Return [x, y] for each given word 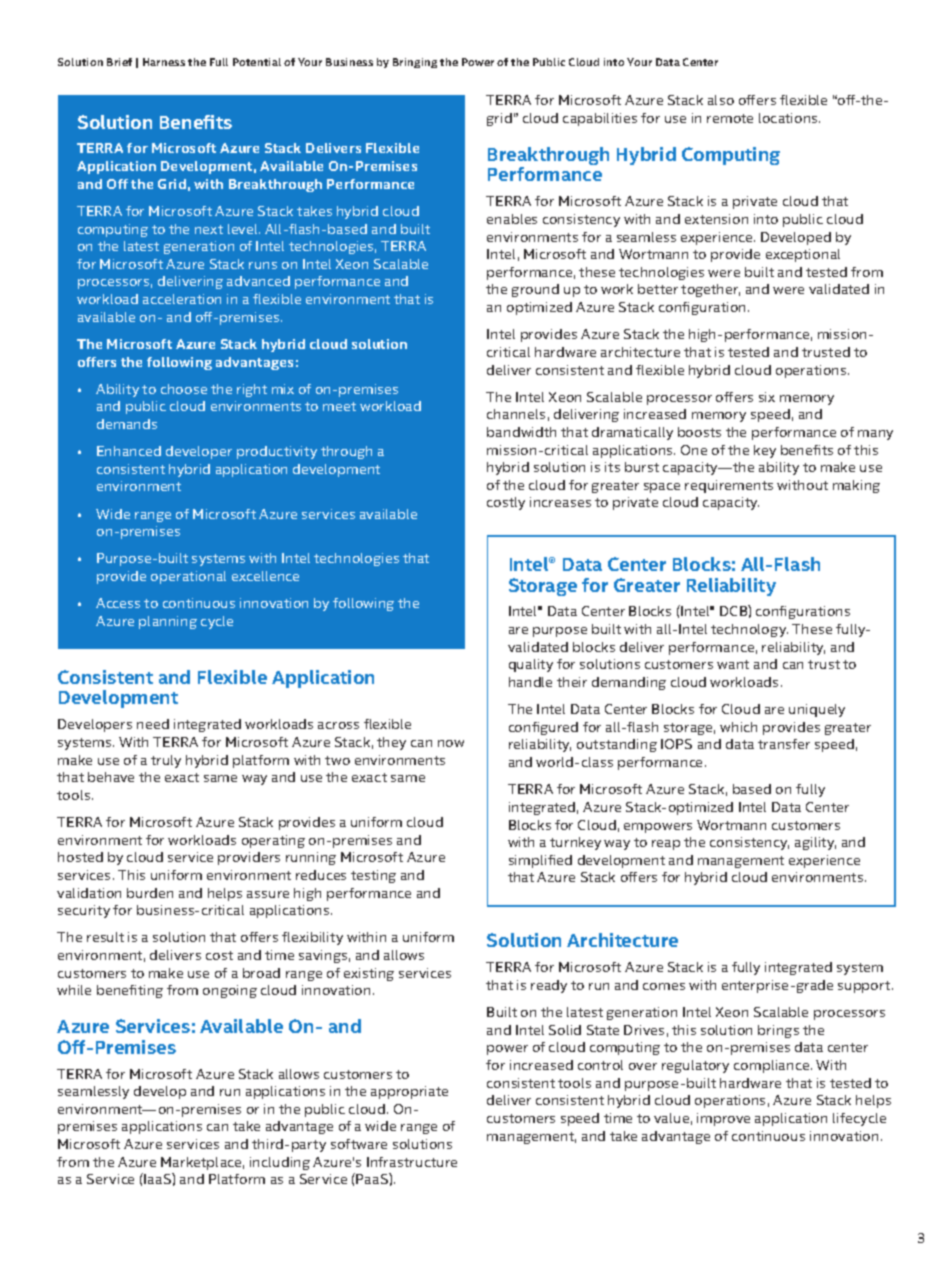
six [767, 397]
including [280, 1163]
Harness [164, 62]
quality [531, 665]
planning [168, 622]
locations [789, 118]
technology [749, 630]
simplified [540, 861]
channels [516, 414]
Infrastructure [412, 1162]
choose [184, 389]
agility [815, 843]
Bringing [415, 63]
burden [150, 893]
